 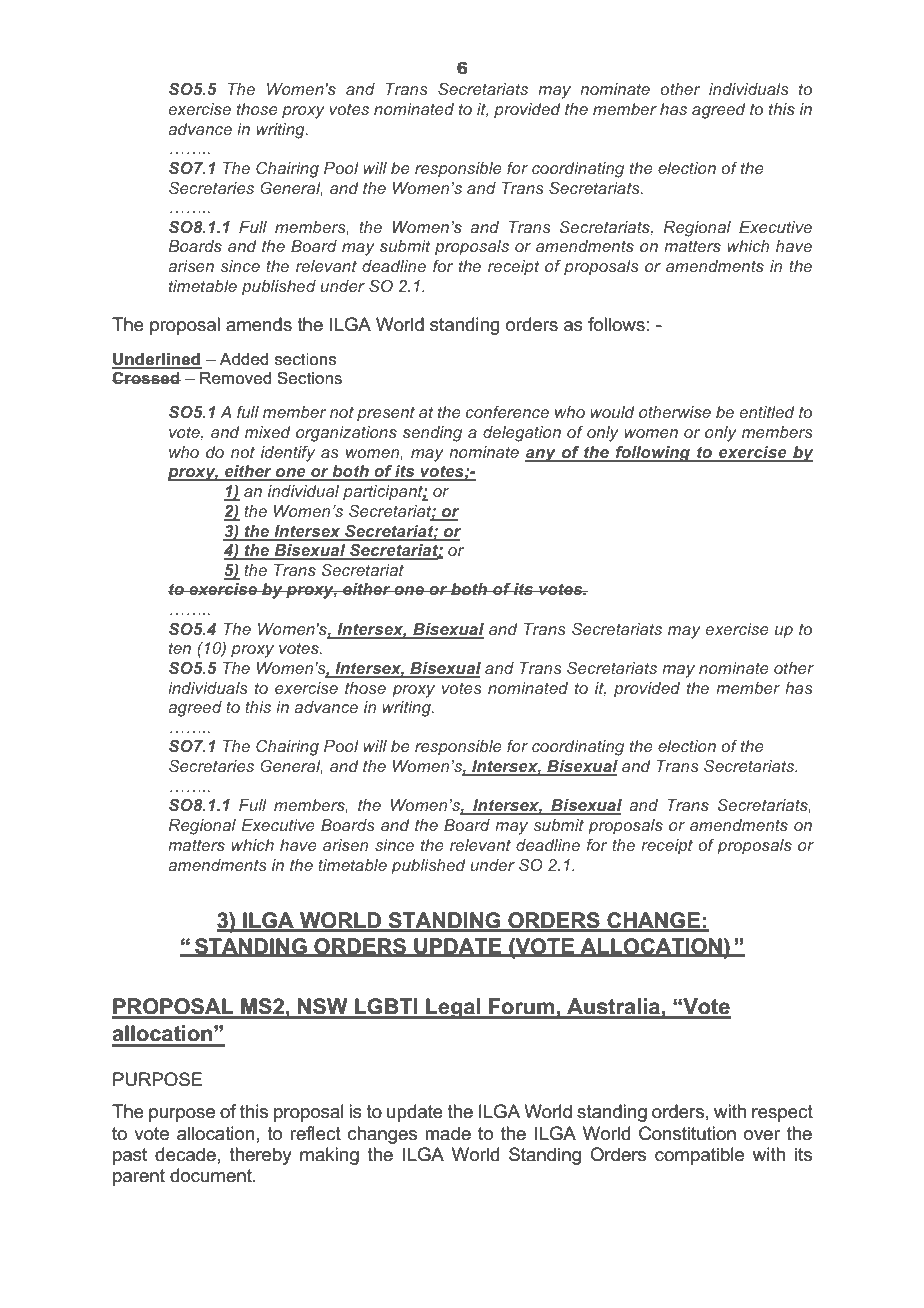 What do you see at coordinates (616, 324) in the image?
I see `follows` at bounding box center [616, 324].
